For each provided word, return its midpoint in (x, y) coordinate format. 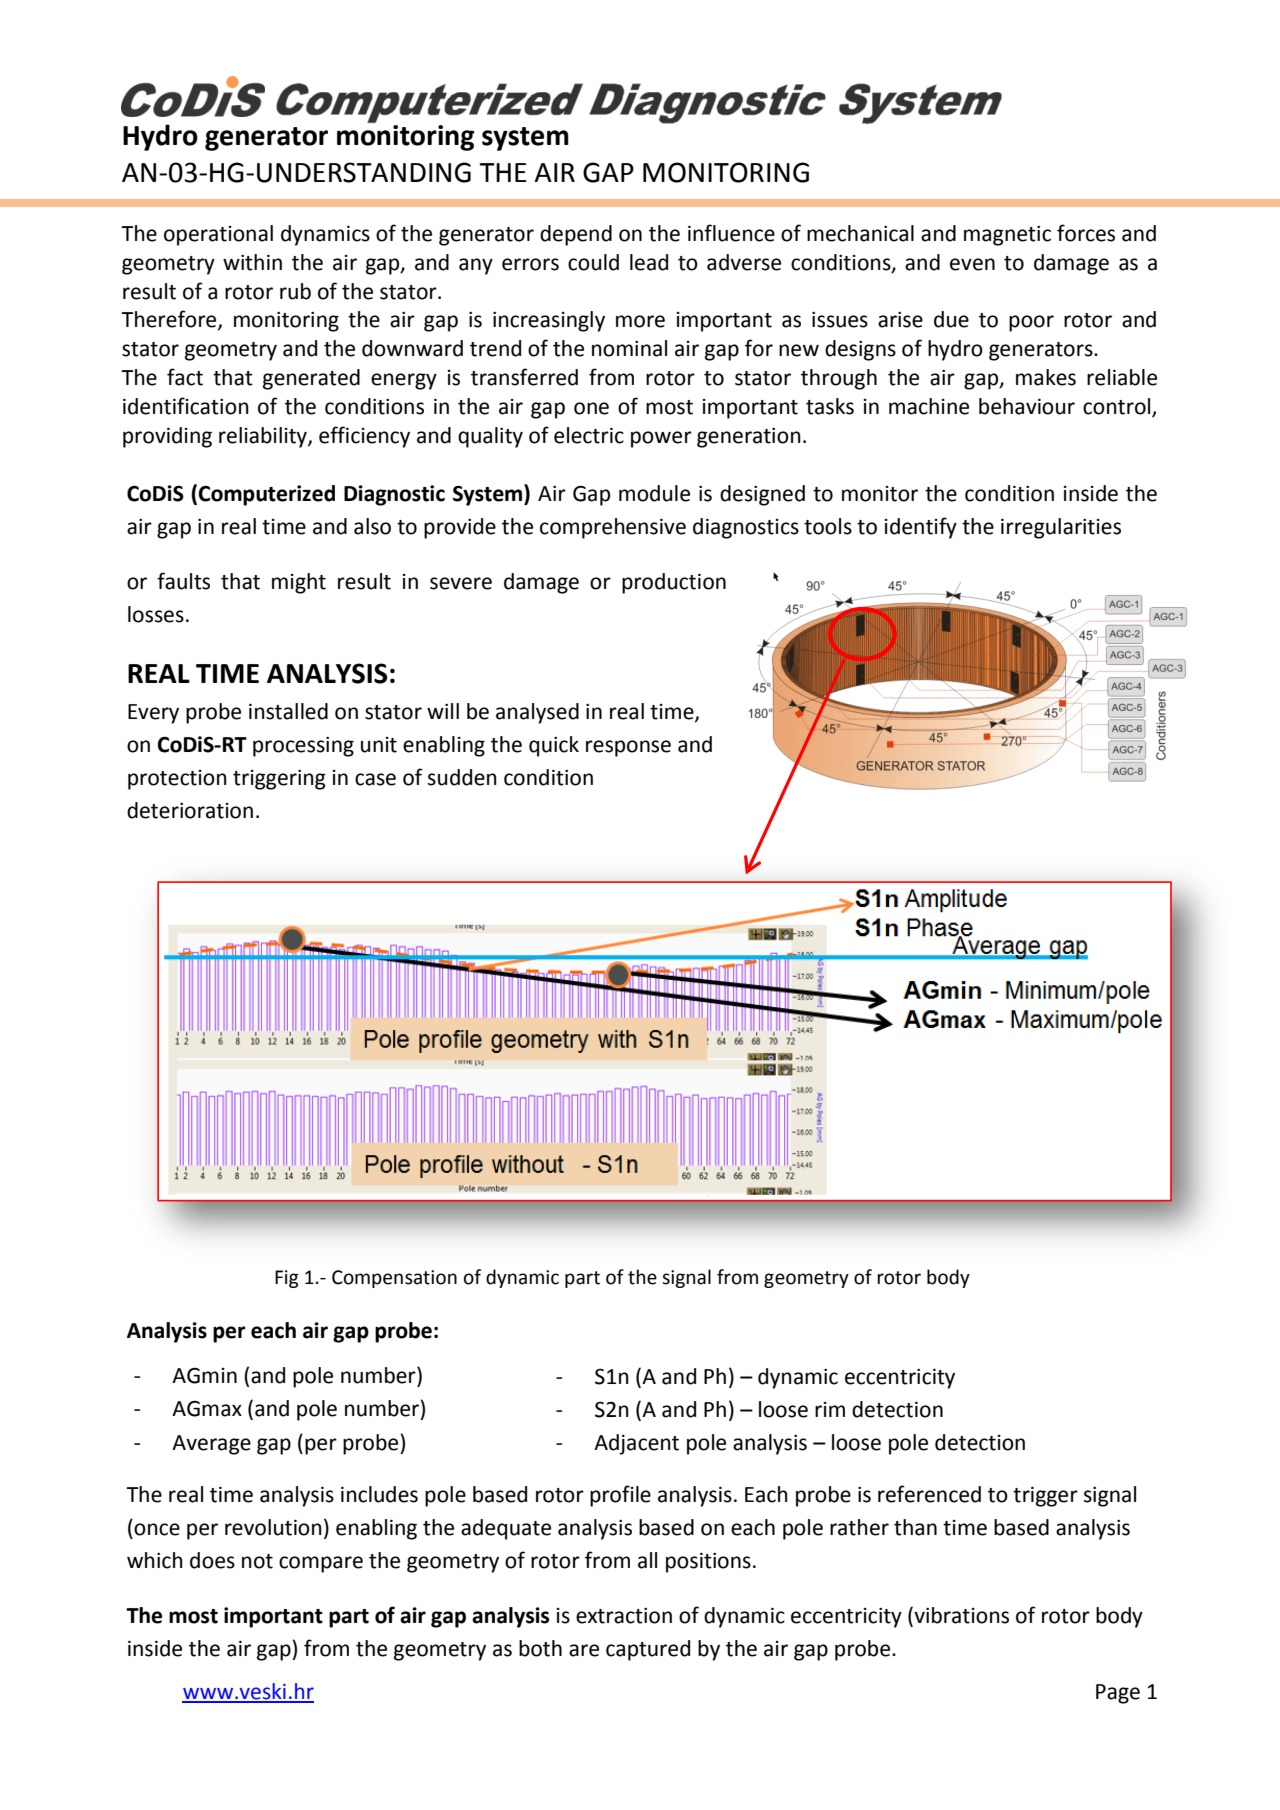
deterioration (190, 810)
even (972, 264)
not (257, 1561)
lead (649, 262)
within (252, 262)
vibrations (960, 1615)
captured (648, 1650)
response (628, 748)
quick (554, 746)
